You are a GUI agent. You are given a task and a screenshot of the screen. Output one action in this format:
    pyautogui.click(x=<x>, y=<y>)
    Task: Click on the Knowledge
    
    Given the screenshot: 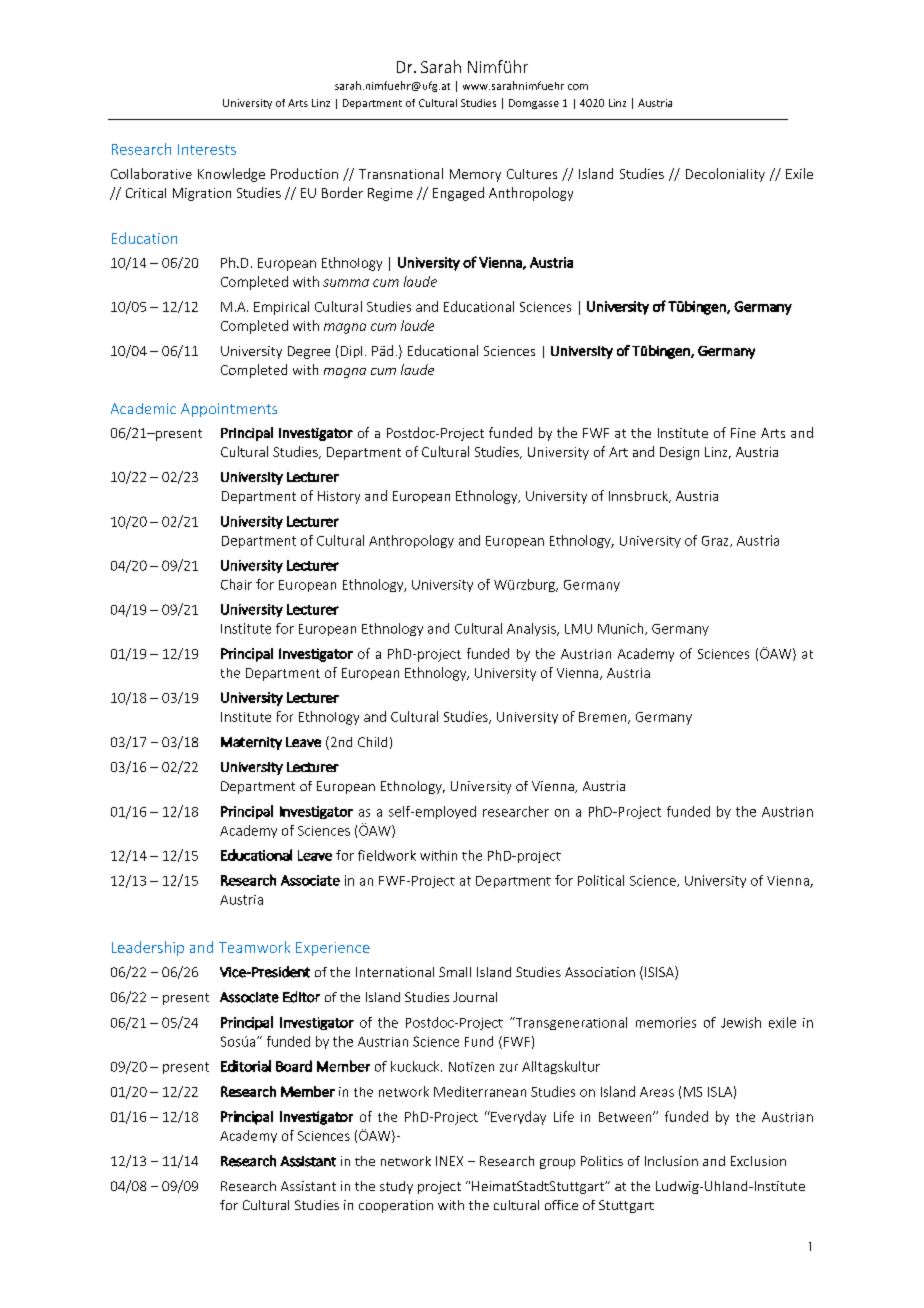 What is the action you would take?
    pyautogui.click(x=231, y=175)
